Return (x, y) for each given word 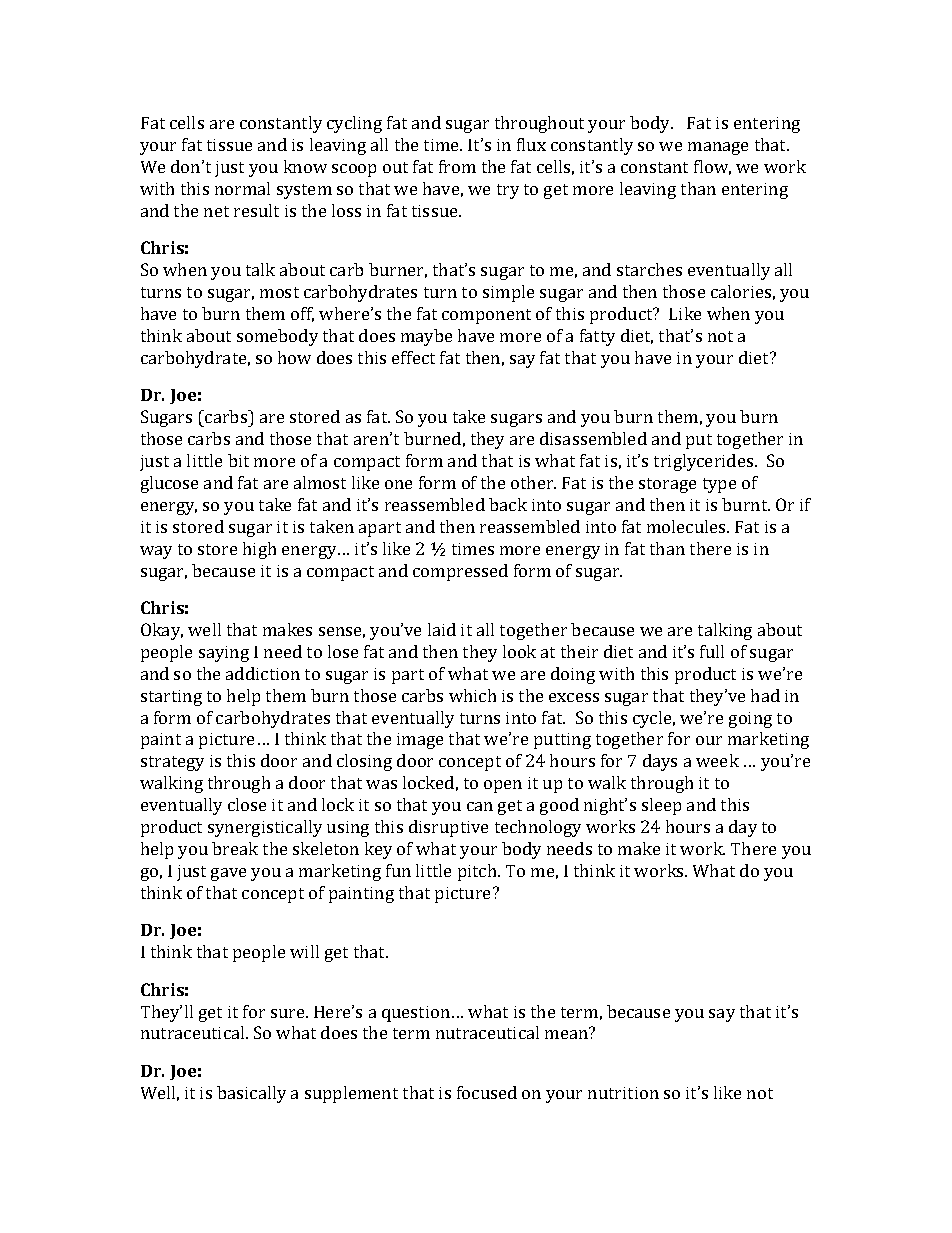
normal (242, 188)
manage (718, 148)
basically (251, 1094)
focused (487, 1092)
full (712, 651)
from (457, 166)
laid (442, 629)
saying (224, 654)
